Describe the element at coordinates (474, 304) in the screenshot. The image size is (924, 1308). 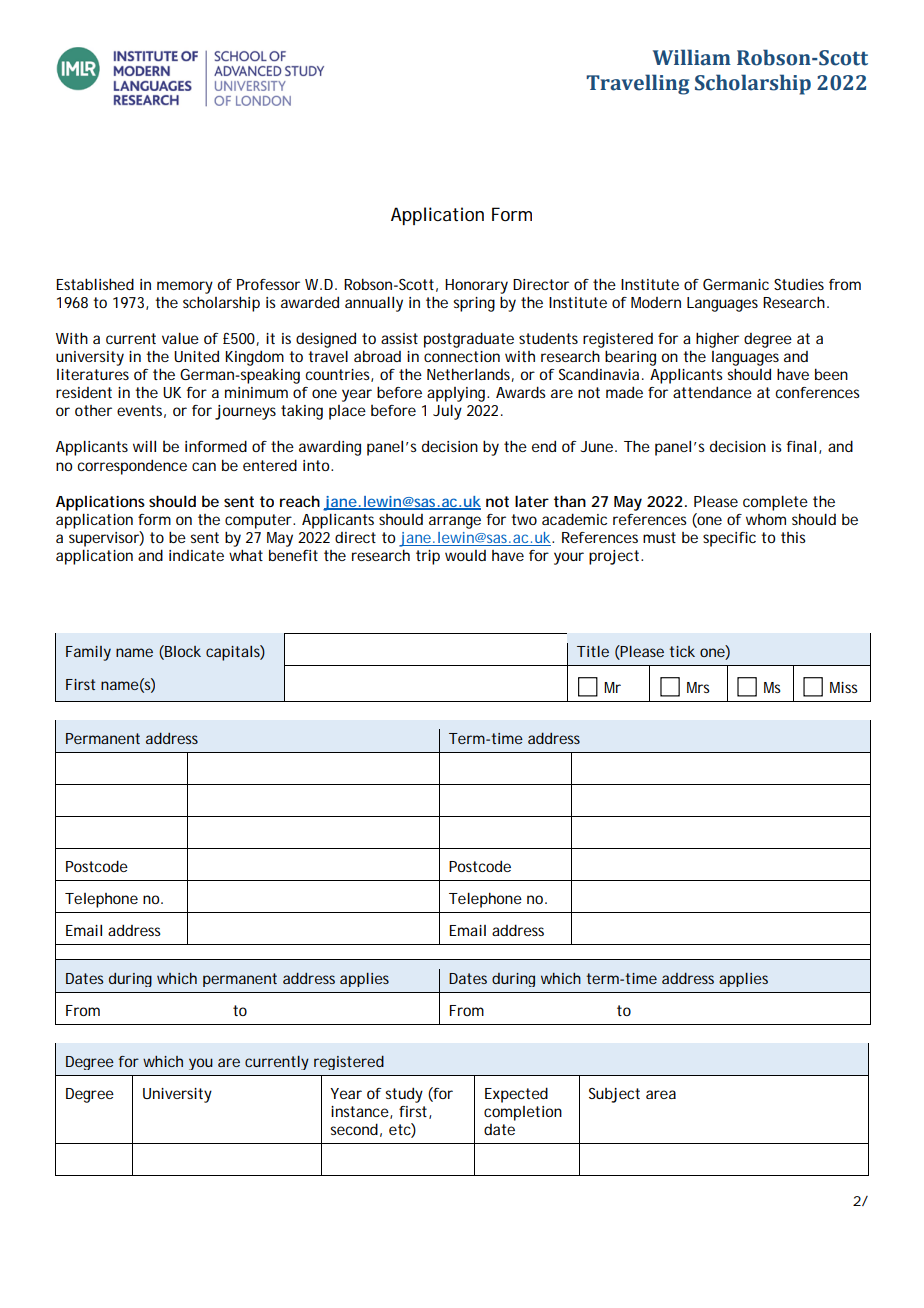
I see `spring` at that location.
